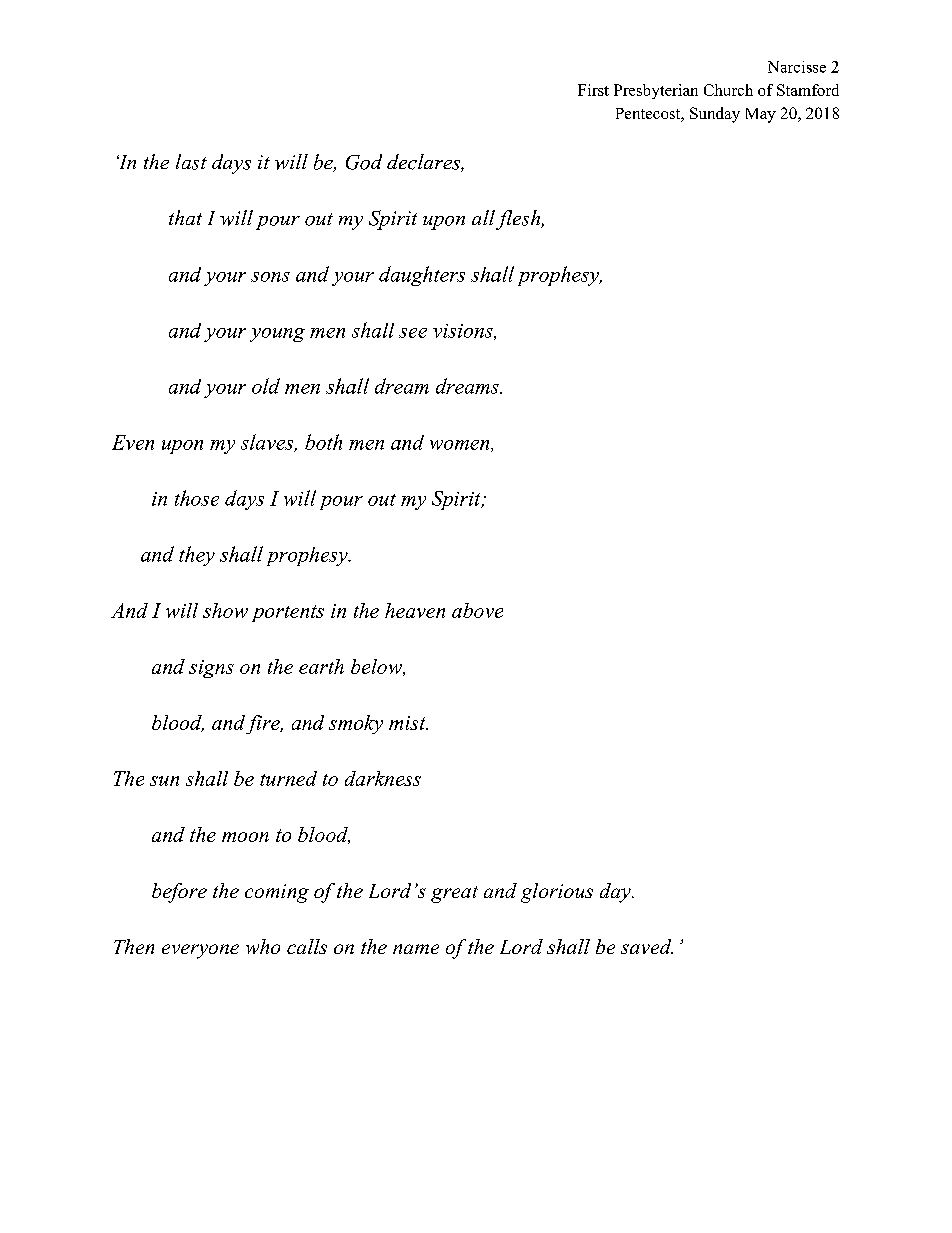 This screenshot has width=952, height=1233. What do you see at coordinates (454, 894) in the screenshot?
I see `great` at bounding box center [454, 894].
